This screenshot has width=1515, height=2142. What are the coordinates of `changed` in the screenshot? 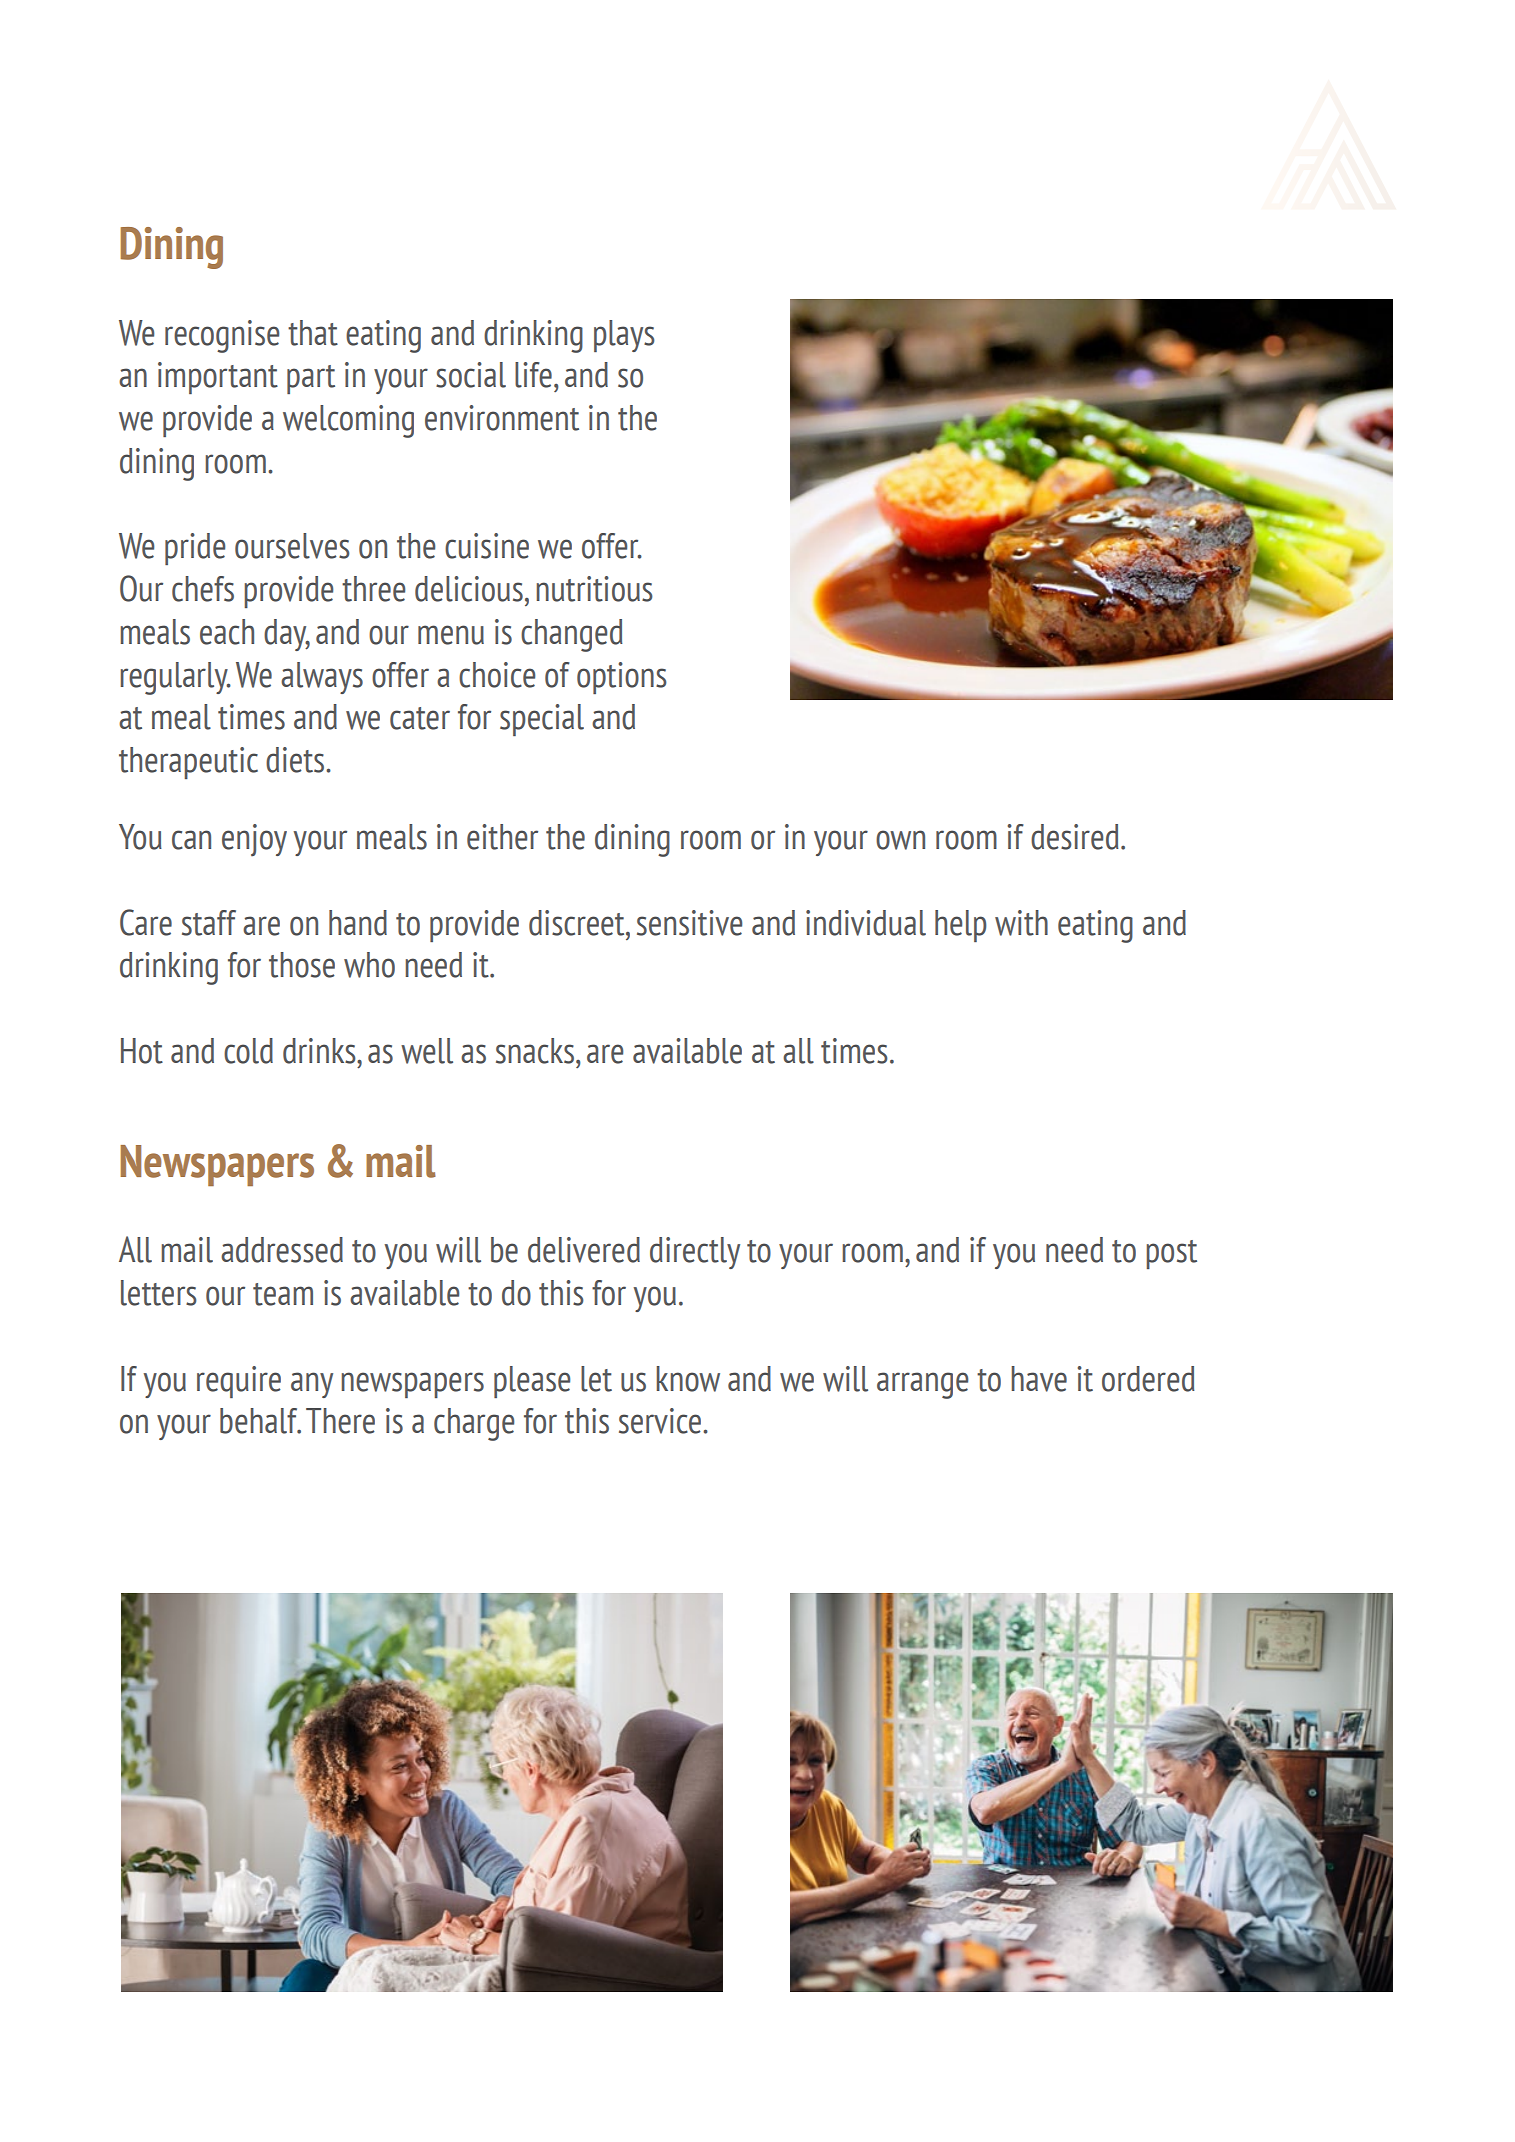 It's located at (572, 635).
